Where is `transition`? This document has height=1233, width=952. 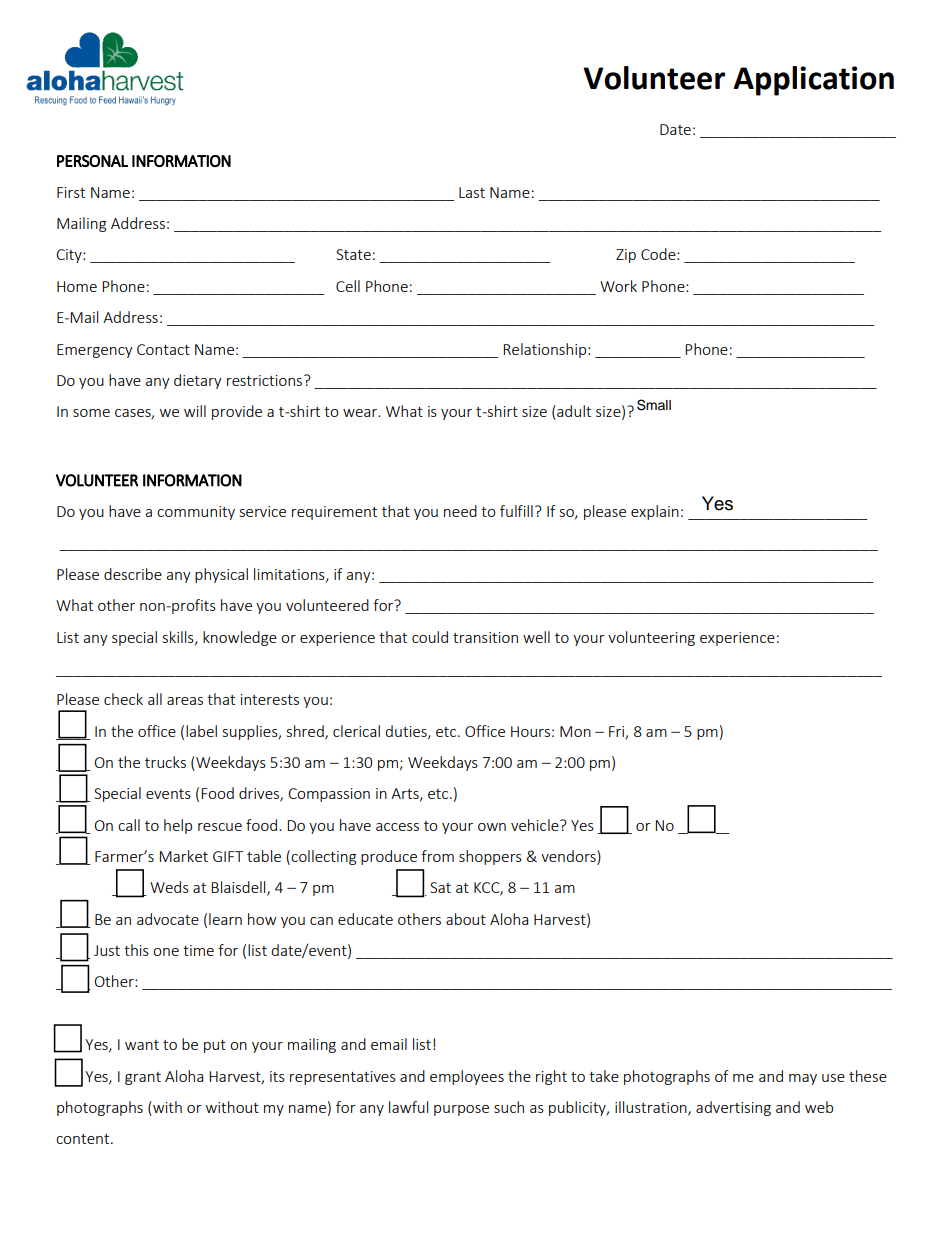
transition is located at coordinates (485, 637).
